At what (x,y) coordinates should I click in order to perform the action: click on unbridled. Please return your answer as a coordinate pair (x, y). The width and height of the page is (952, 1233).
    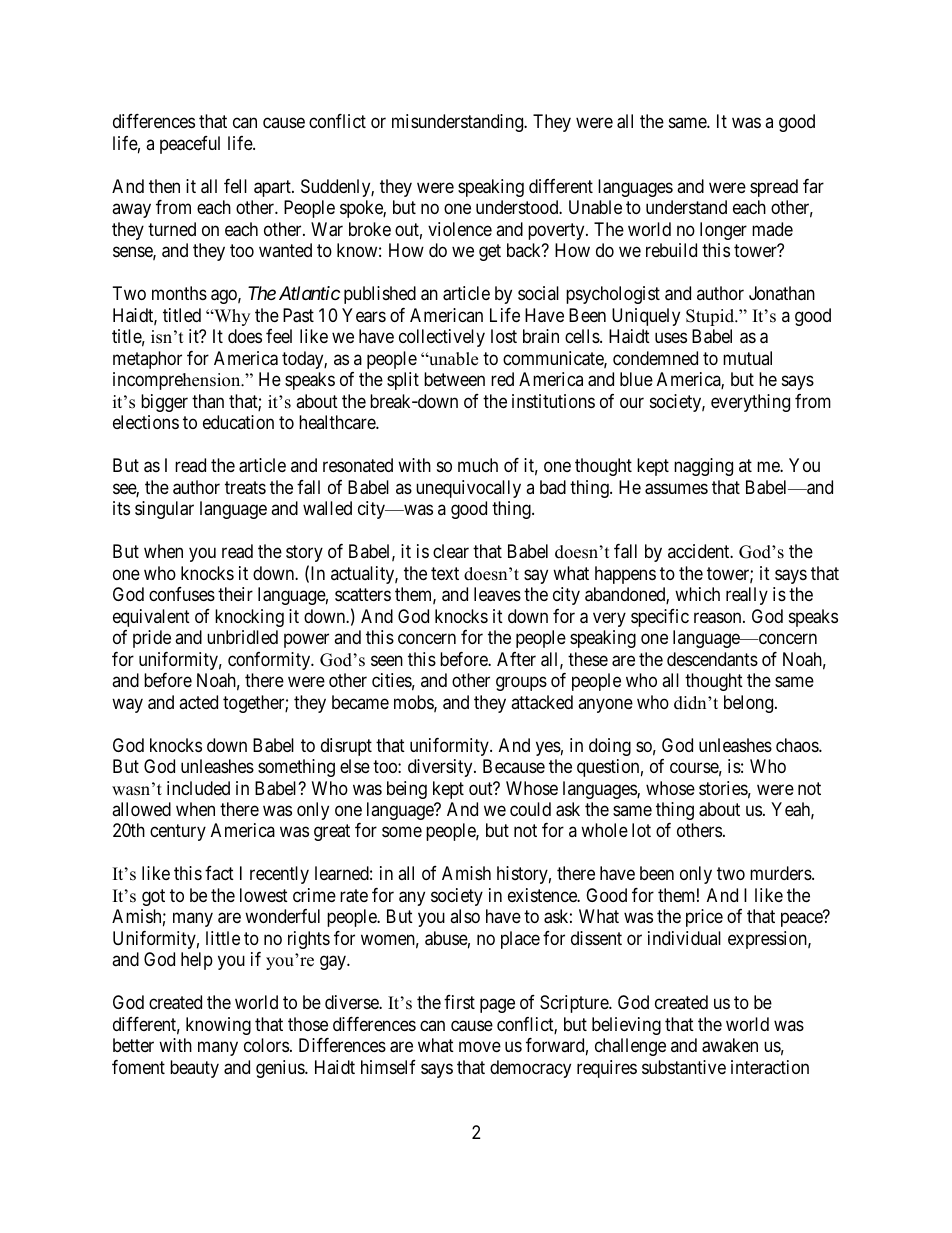
    Looking at the image, I should click on (242, 637).
